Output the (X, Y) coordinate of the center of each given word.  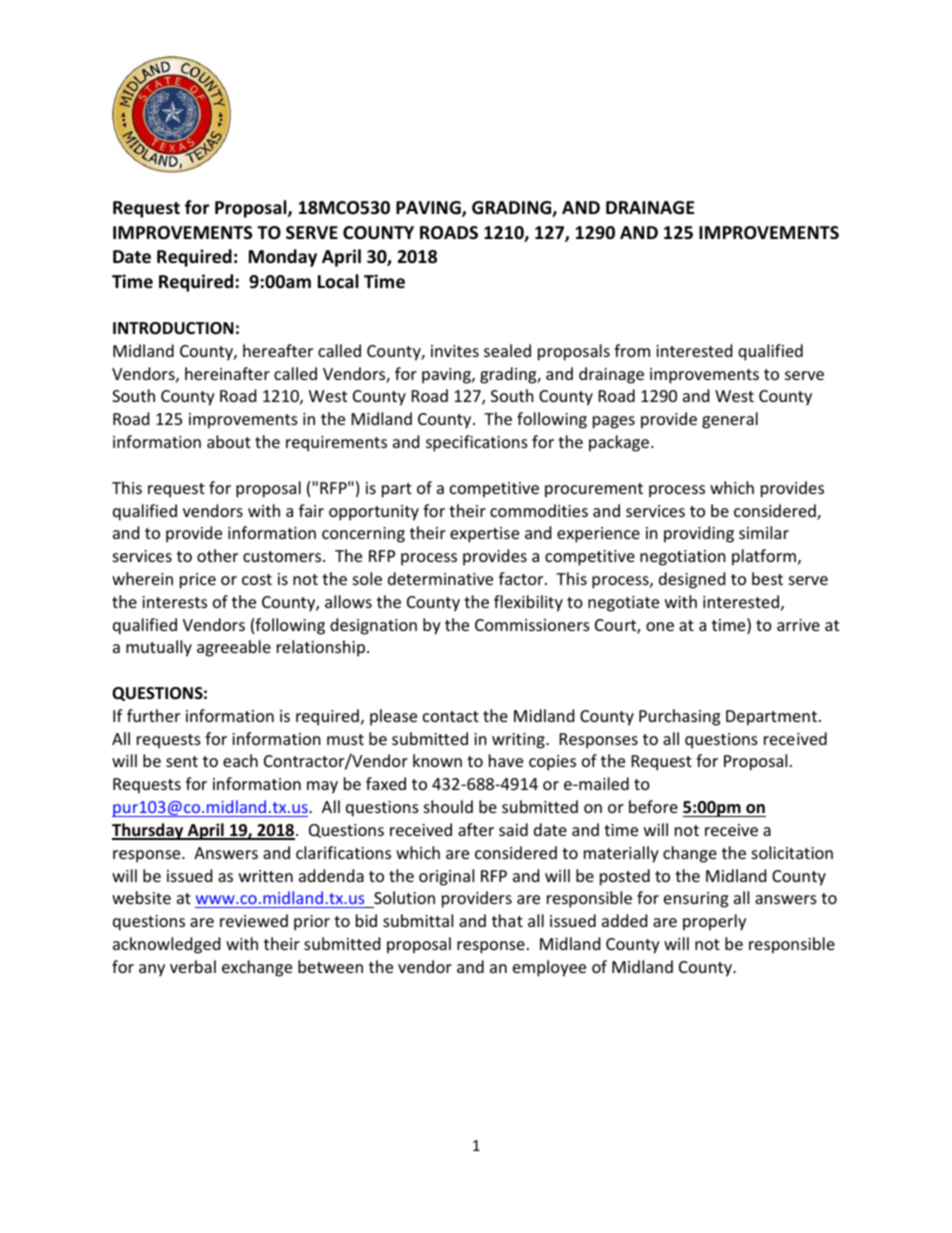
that (507, 920)
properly (714, 922)
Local (338, 281)
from (632, 350)
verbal (193, 966)
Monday (283, 258)
